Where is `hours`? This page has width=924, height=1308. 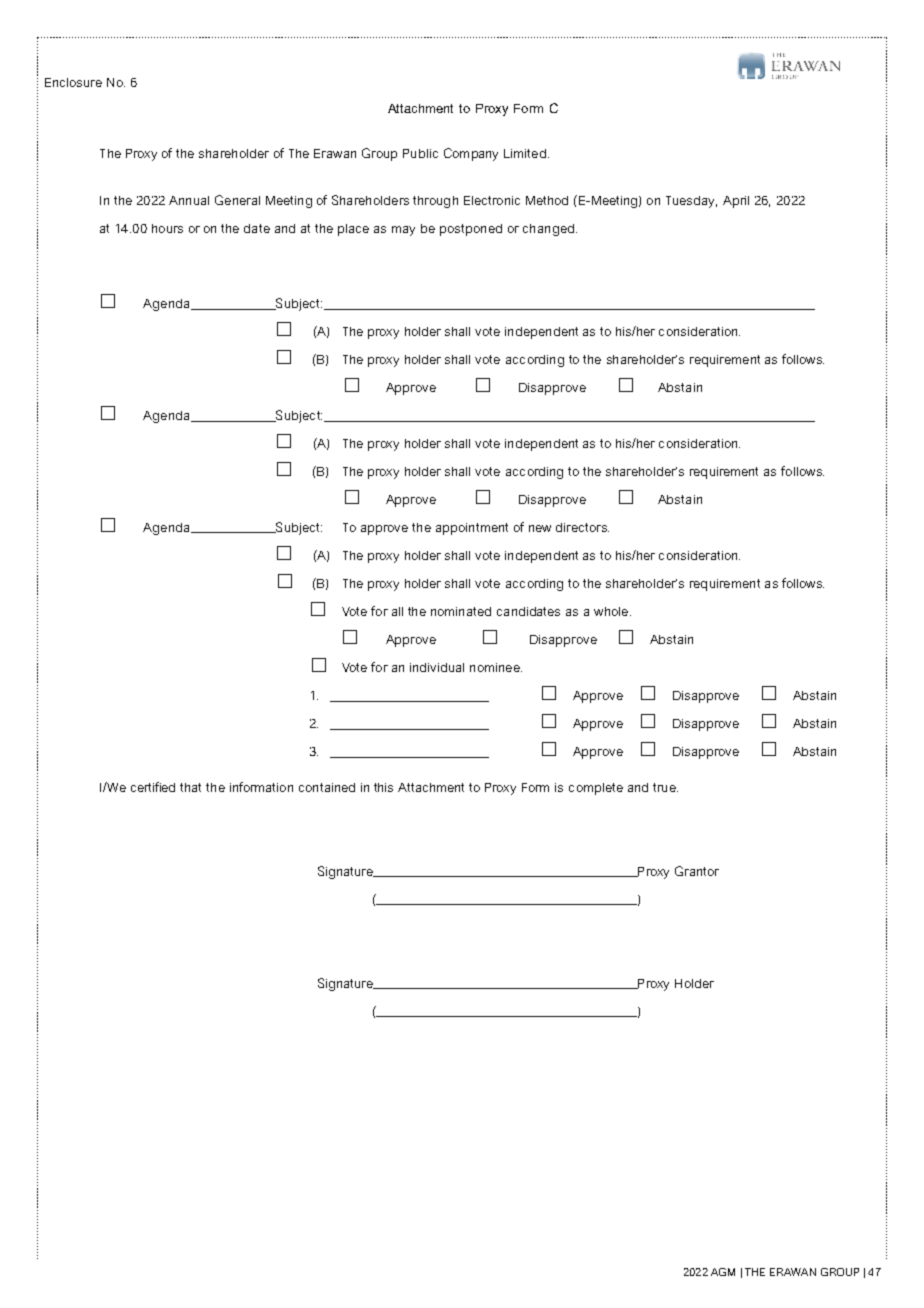
hours is located at coordinates (167, 228).
